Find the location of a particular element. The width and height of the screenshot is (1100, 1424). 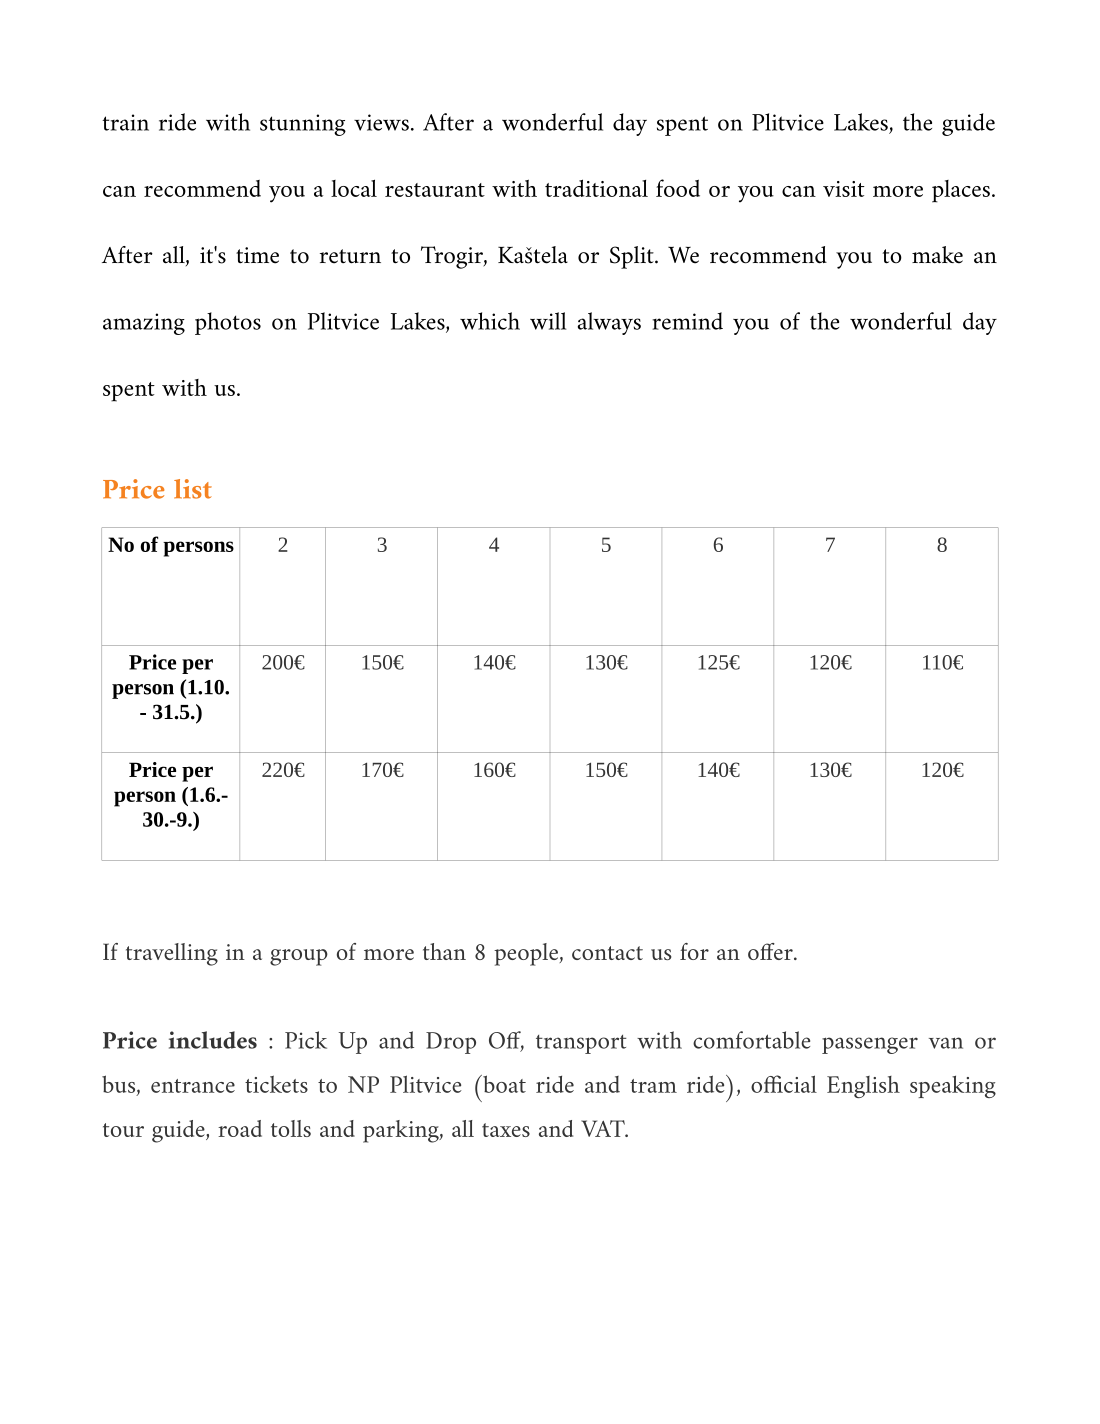

list is located at coordinates (193, 489).
